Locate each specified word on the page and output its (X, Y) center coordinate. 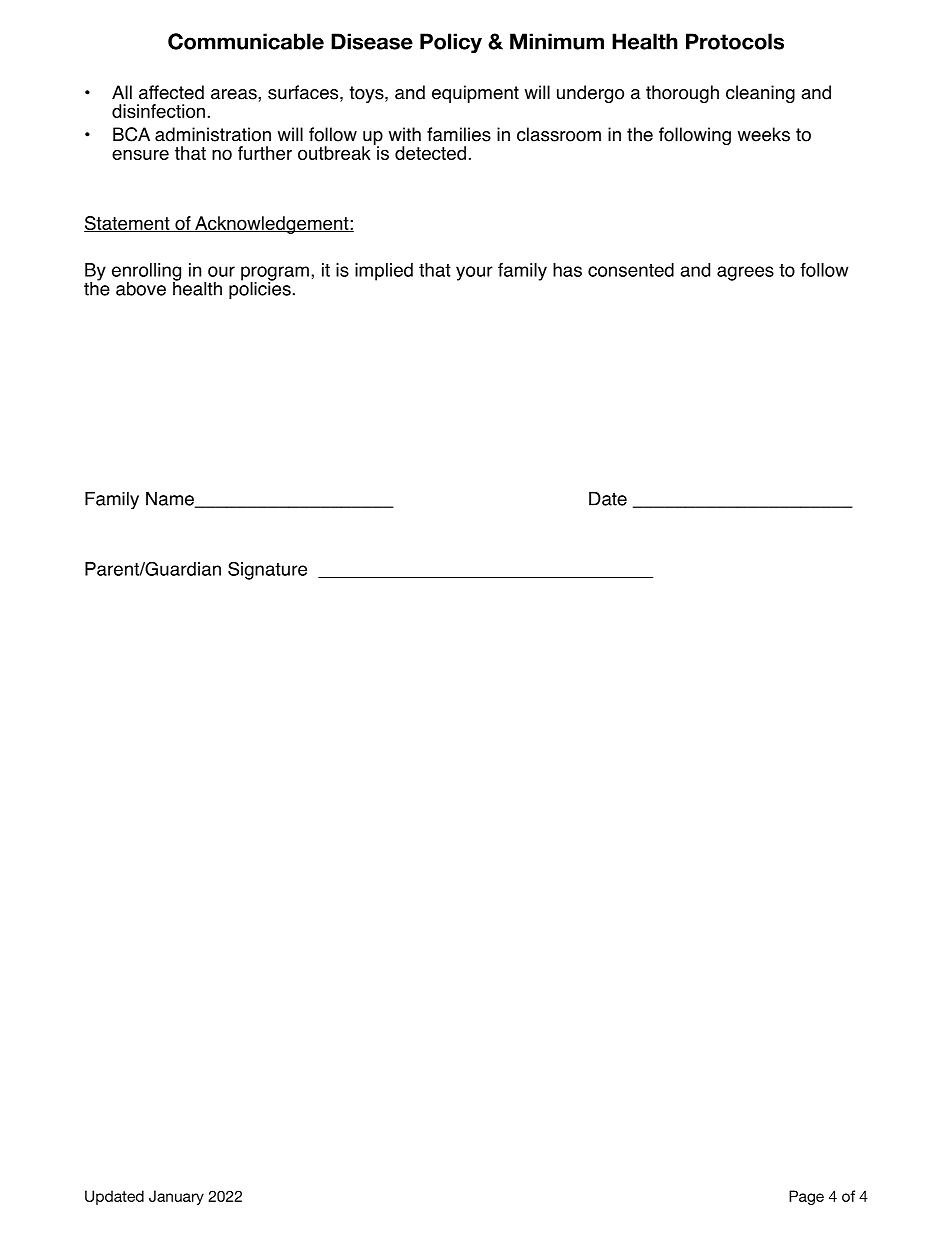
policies (260, 289)
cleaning (760, 94)
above (141, 289)
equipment (475, 94)
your (474, 273)
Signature (267, 570)
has (567, 270)
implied (384, 272)
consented (631, 270)
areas (235, 94)
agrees (745, 273)
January (176, 1197)
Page (806, 1197)
